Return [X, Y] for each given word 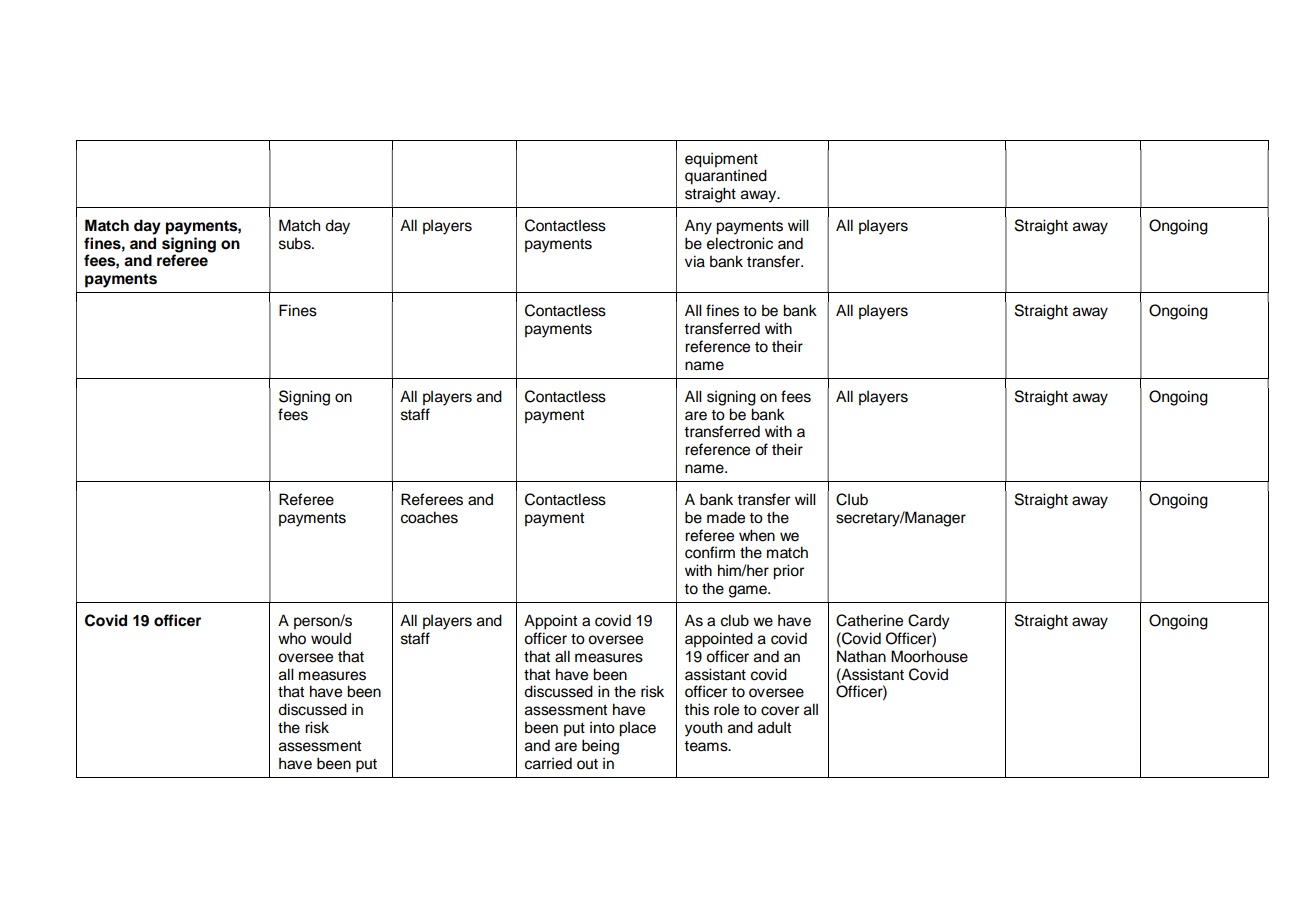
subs [296, 243]
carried [548, 763]
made [726, 517]
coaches [429, 517]
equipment [721, 160]
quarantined [726, 177]
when [757, 535]
